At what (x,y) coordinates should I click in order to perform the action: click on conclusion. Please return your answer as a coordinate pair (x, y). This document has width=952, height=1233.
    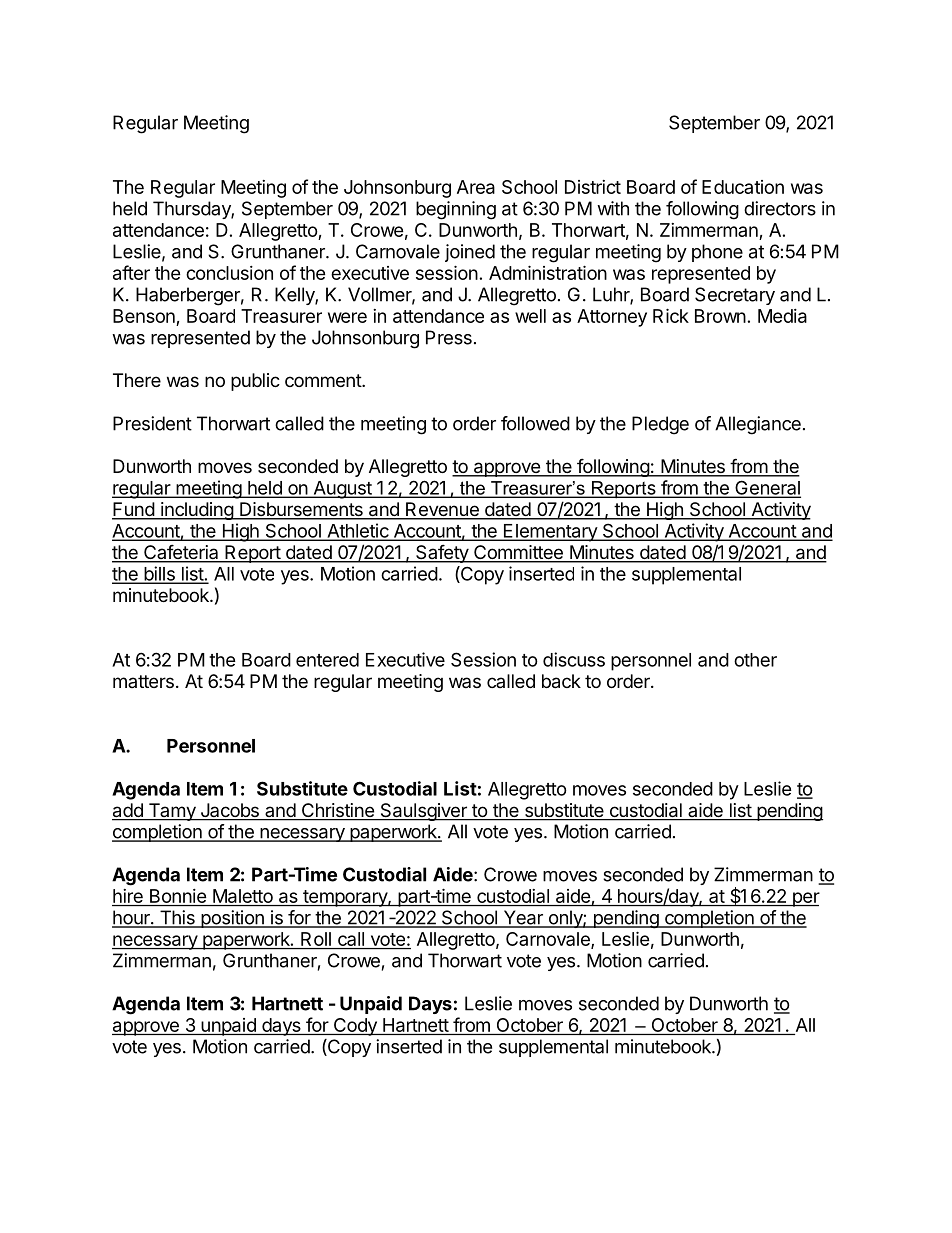
    Looking at the image, I should click on (229, 273).
